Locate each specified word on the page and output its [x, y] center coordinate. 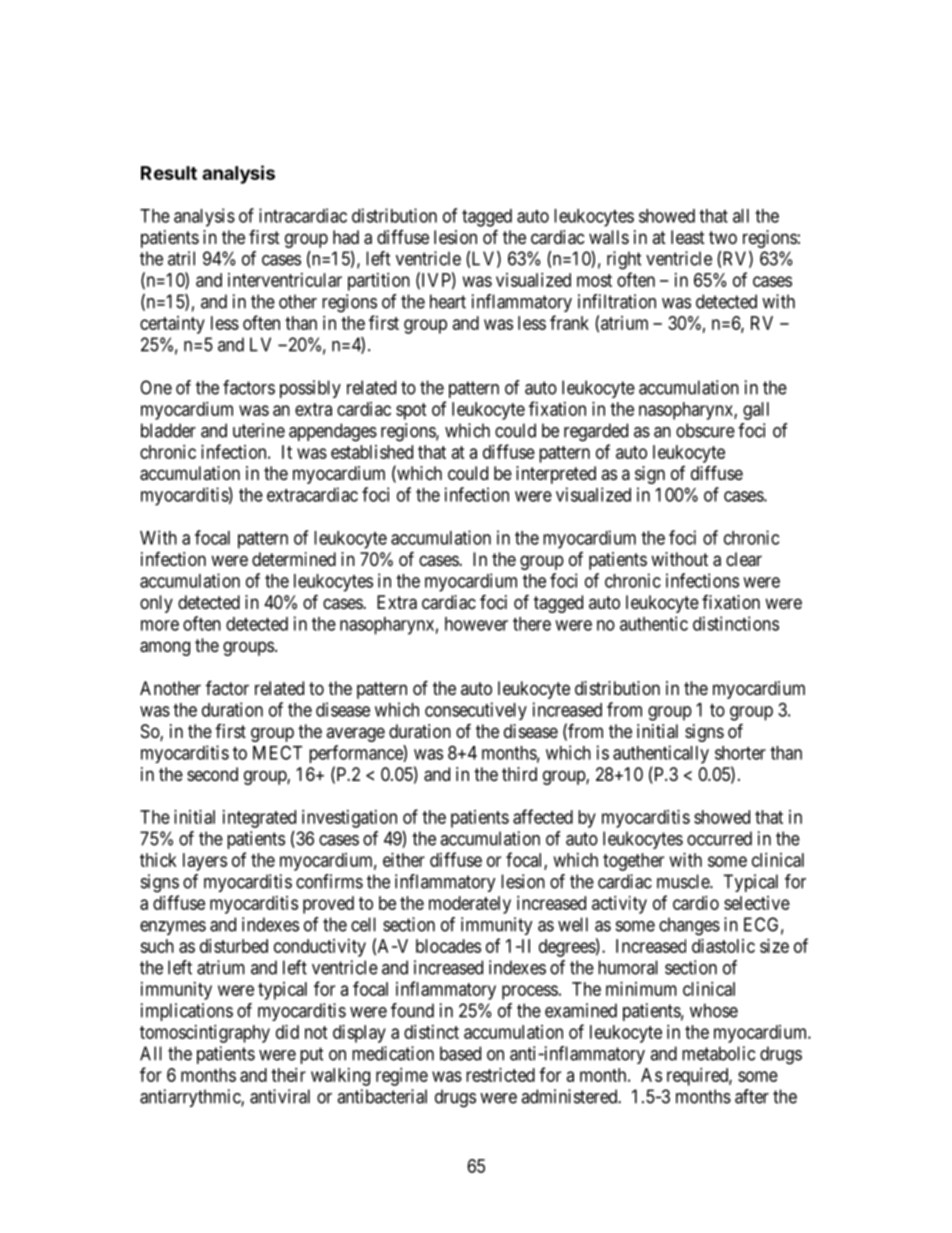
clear [744, 559]
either [404, 860]
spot [411, 411]
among [165, 648]
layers [205, 862]
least [688, 237]
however [476, 624]
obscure [705, 430]
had [346, 237]
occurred [719, 838]
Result [169, 173]
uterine [259, 430]
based [460, 1053]
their [288, 1075]
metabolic [718, 1053]
